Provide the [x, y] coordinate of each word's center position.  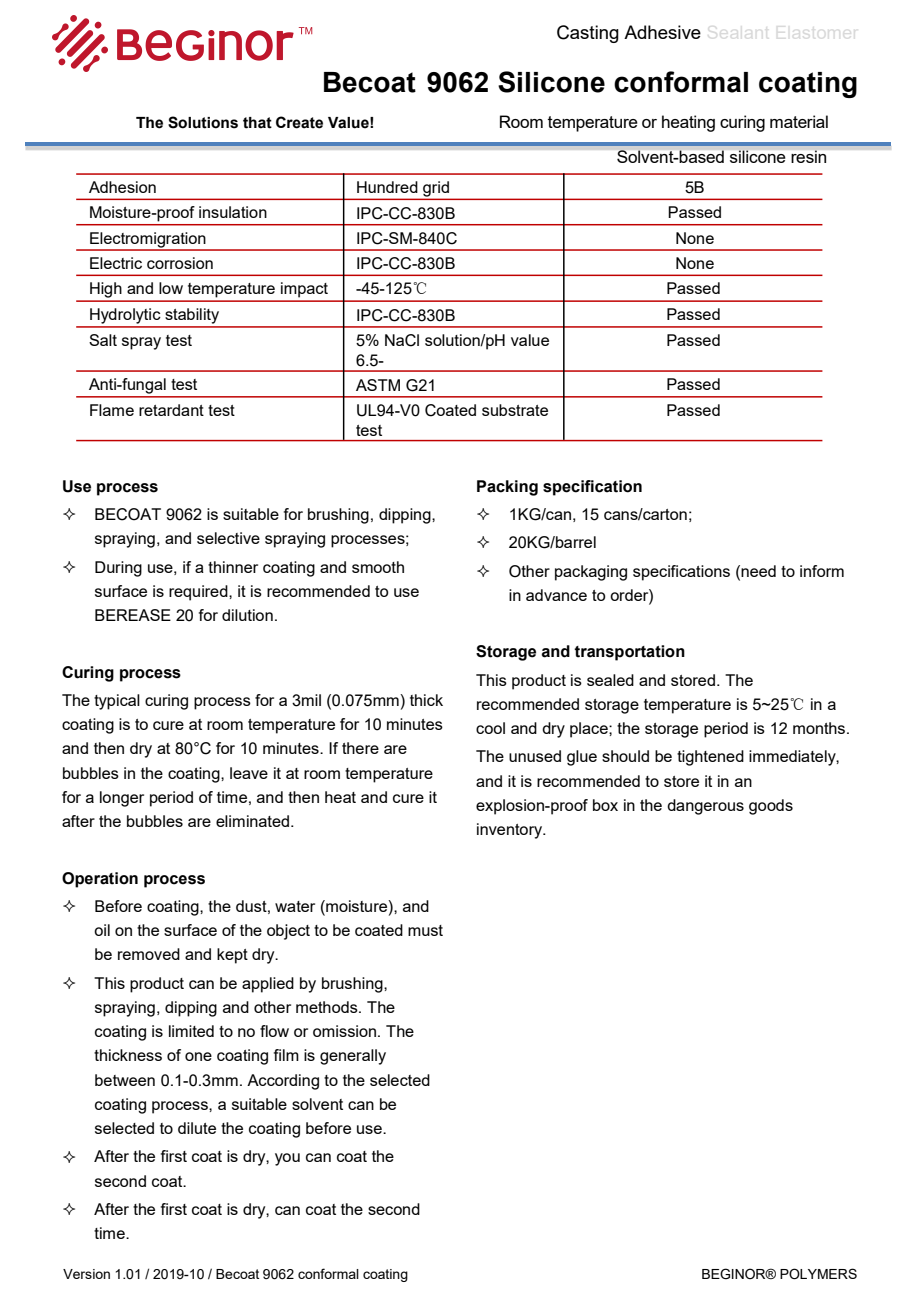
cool [490, 728]
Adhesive [662, 32]
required [199, 593]
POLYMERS [818, 1274]
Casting [588, 34]
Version [86, 1274]
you [287, 1159]
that [257, 123]
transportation [629, 653]
